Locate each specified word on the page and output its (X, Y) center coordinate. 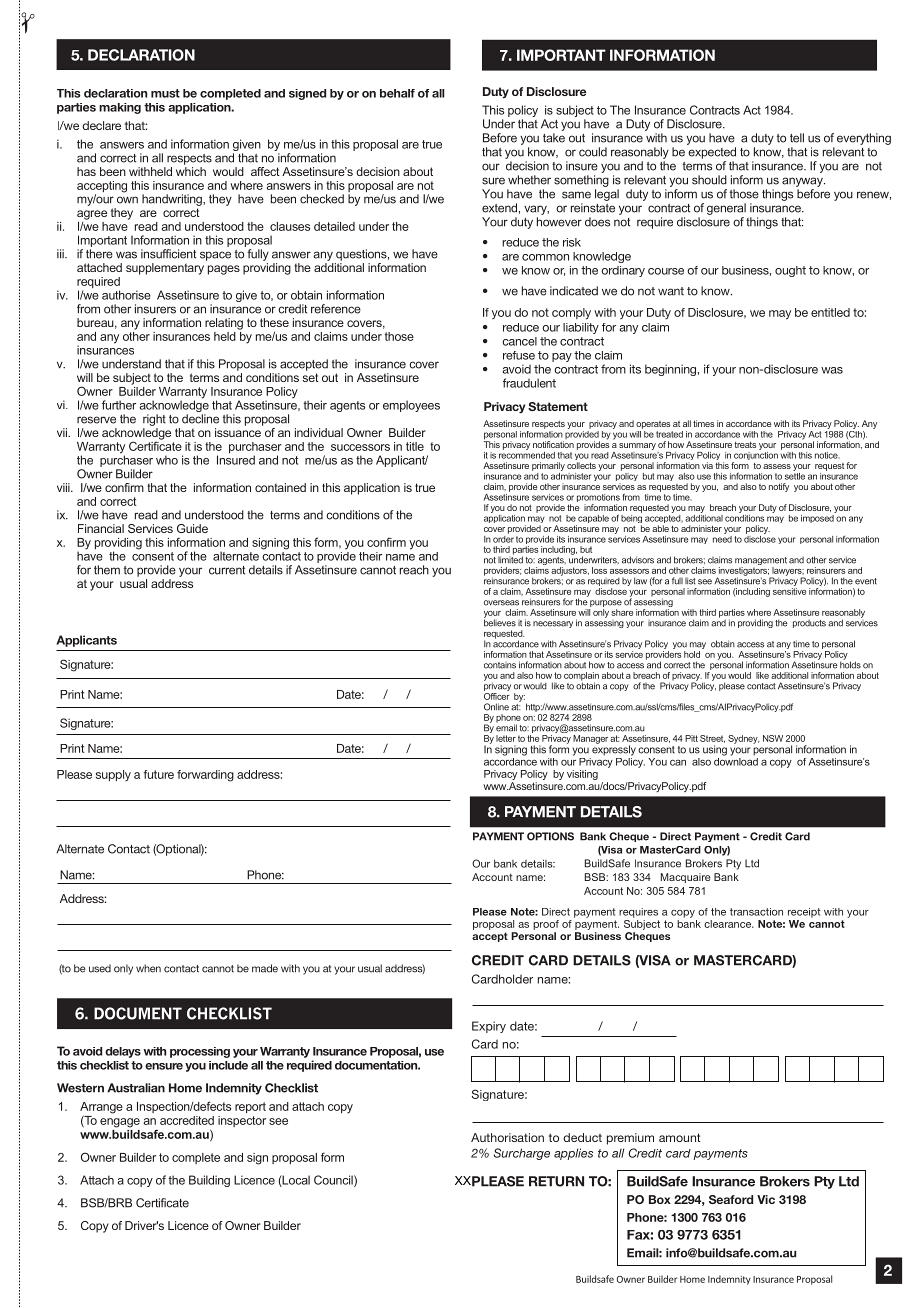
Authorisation (507, 1137)
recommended (527, 454)
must (165, 93)
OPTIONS (550, 836)
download (736, 760)
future (158, 774)
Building (209, 1181)
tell (797, 138)
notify (779, 487)
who (167, 460)
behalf (397, 93)
